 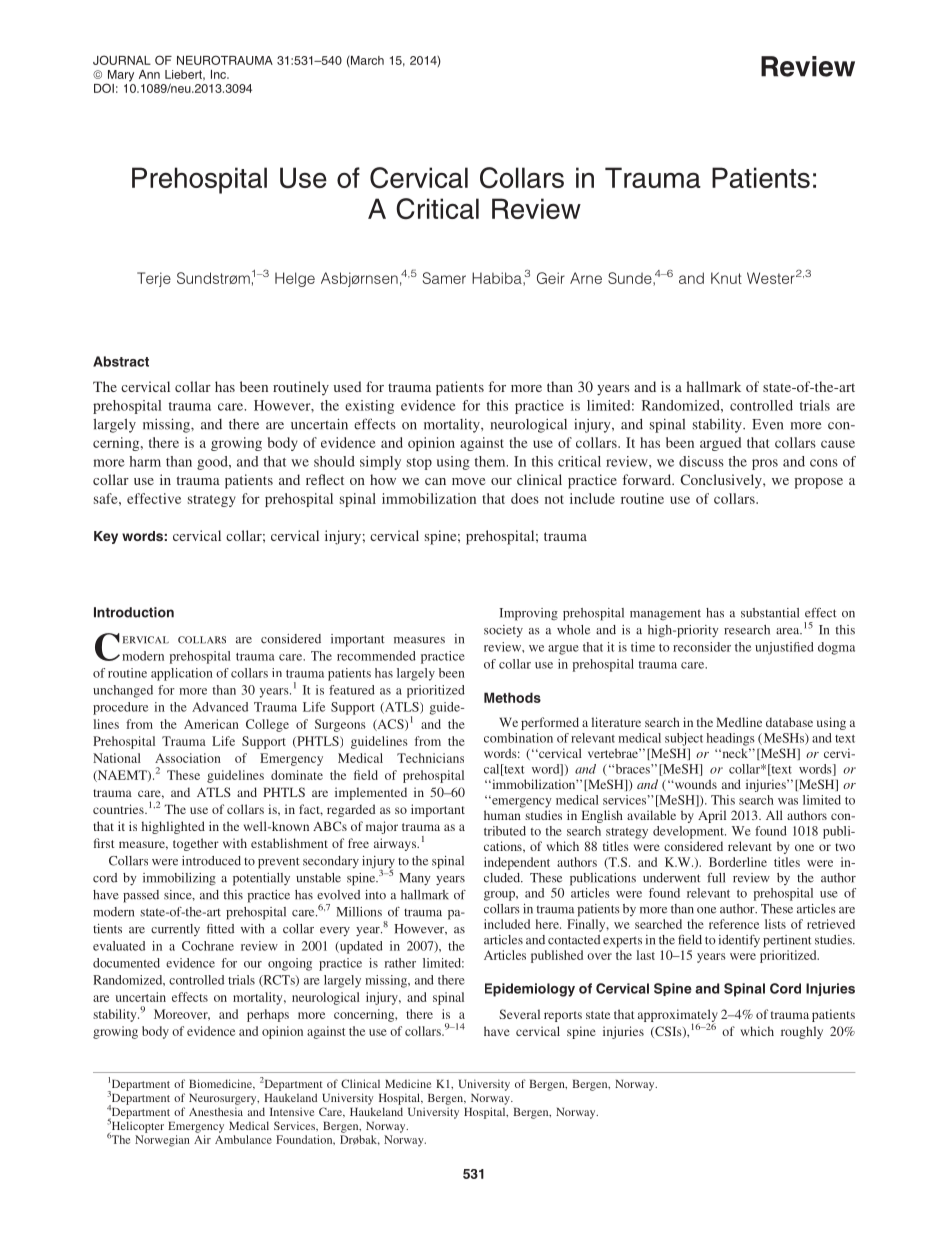 What do you see at coordinates (551, 278) in the document?
I see `Geir` at bounding box center [551, 278].
